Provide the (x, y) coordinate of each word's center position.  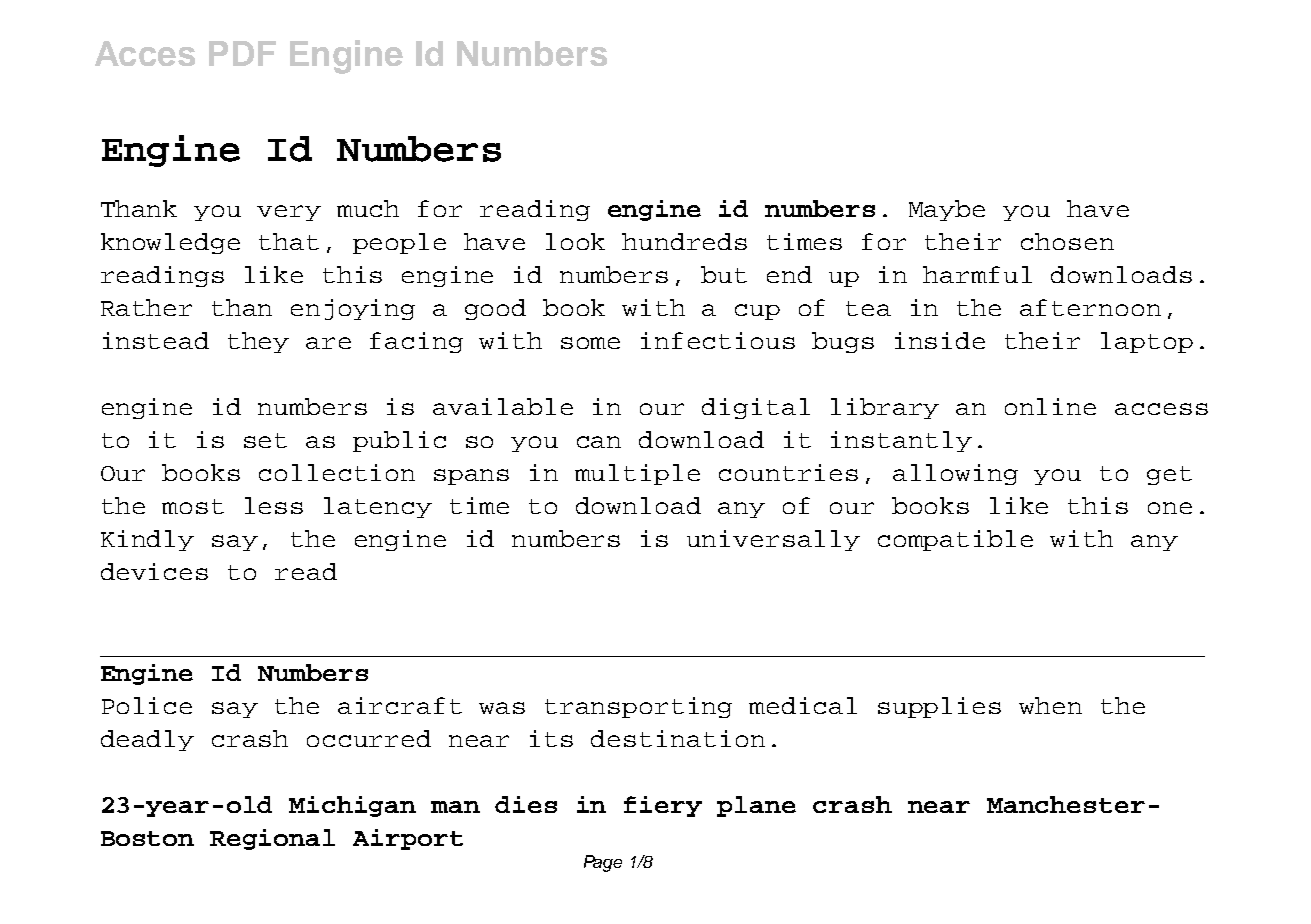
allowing (955, 474)
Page (603, 863)
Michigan (352, 806)
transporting (638, 707)
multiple (637, 474)
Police (147, 705)
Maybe (947, 210)
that (289, 241)
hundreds (684, 241)
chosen (1067, 241)
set (265, 440)
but (724, 274)
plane (756, 806)
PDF (242, 53)
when (1050, 705)
